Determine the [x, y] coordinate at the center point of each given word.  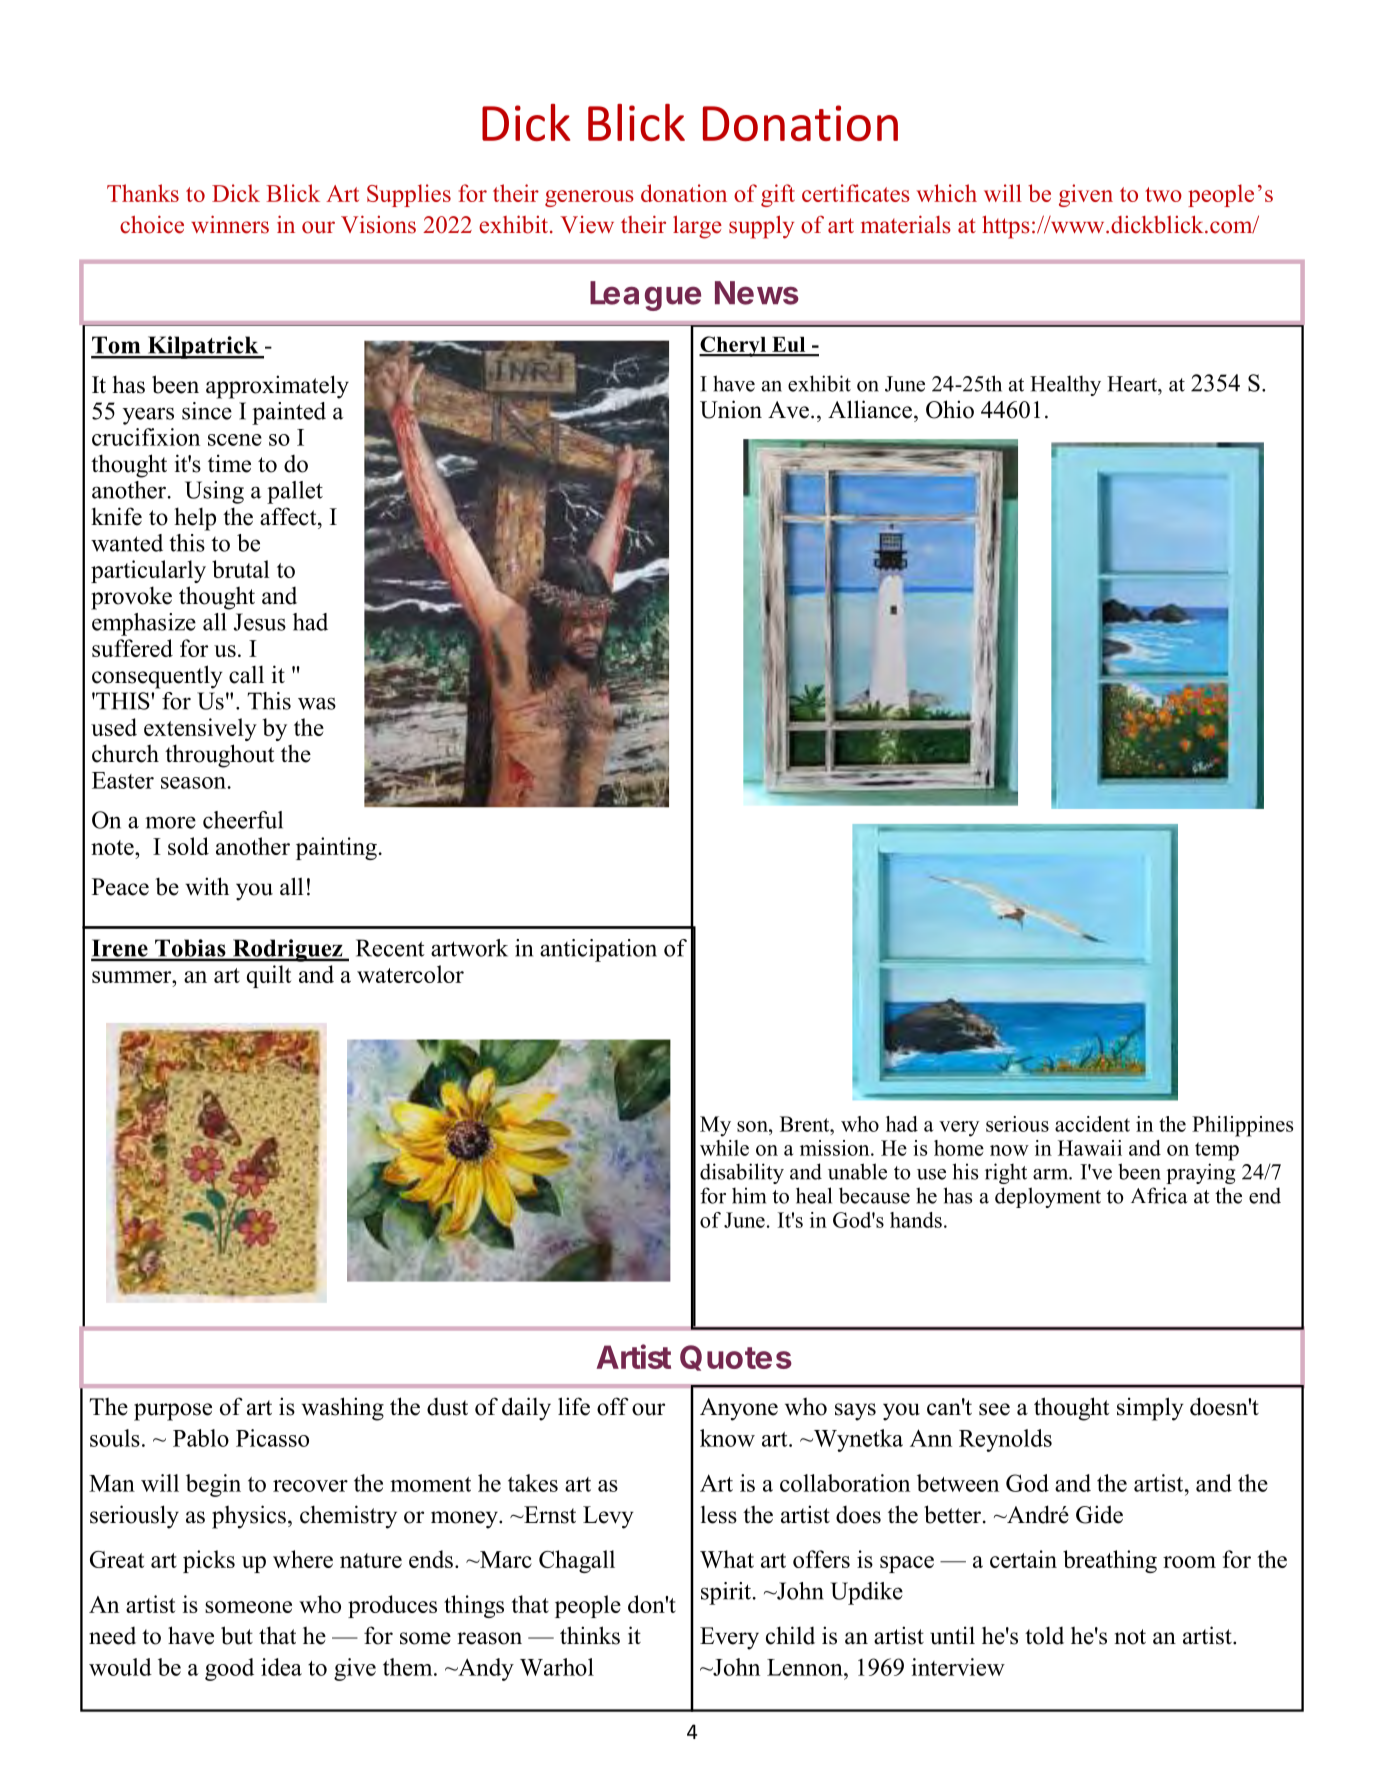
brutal [240, 569]
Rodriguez [287, 950]
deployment [1048, 1197]
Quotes [736, 1358]
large [697, 227]
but [237, 1635]
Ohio [950, 409]
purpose [173, 1412]
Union [731, 409]
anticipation [598, 950]
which [947, 193]
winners [230, 224]
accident [1092, 1124]
